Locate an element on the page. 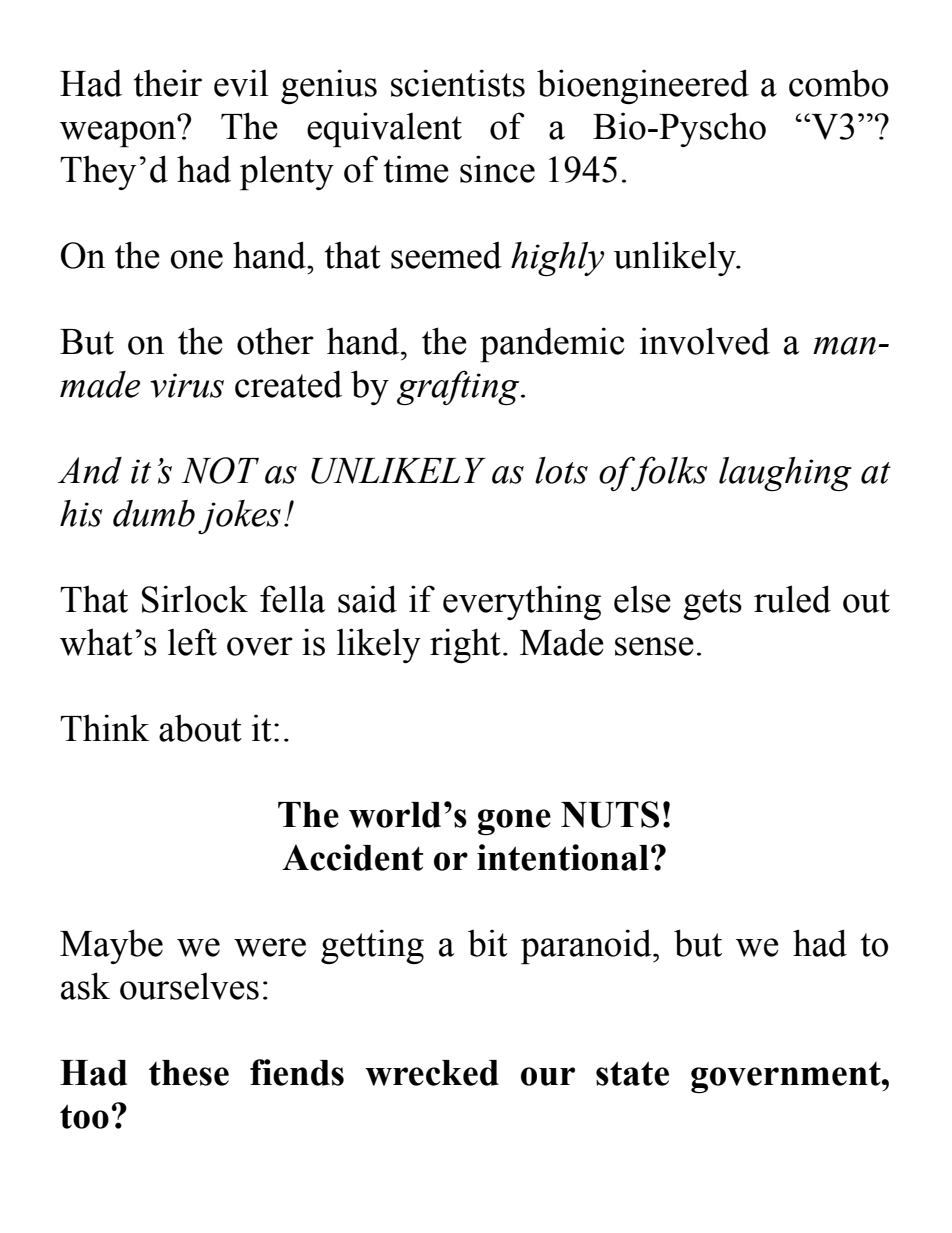  Maybe is located at coordinates (111, 946).
